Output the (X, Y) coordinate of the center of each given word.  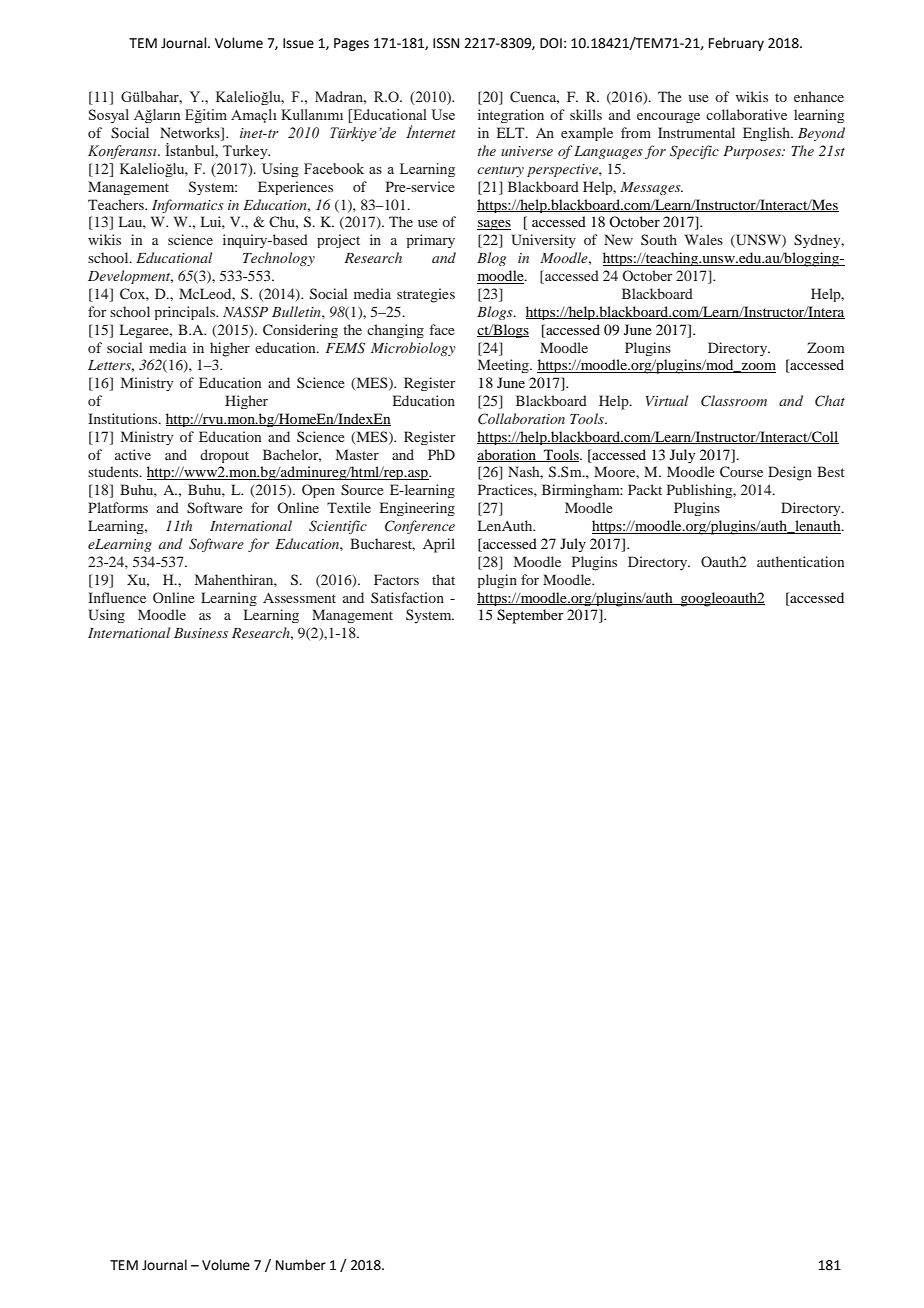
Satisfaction (407, 597)
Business (201, 633)
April (439, 545)
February (736, 44)
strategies (426, 295)
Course (741, 471)
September (530, 616)
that (443, 579)
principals (186, 313)
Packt (645, 489)
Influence (117, 597)
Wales (704, 239)
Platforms (118, 507)
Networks (191, 134)
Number (301, 1265)
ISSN (446, 43)
